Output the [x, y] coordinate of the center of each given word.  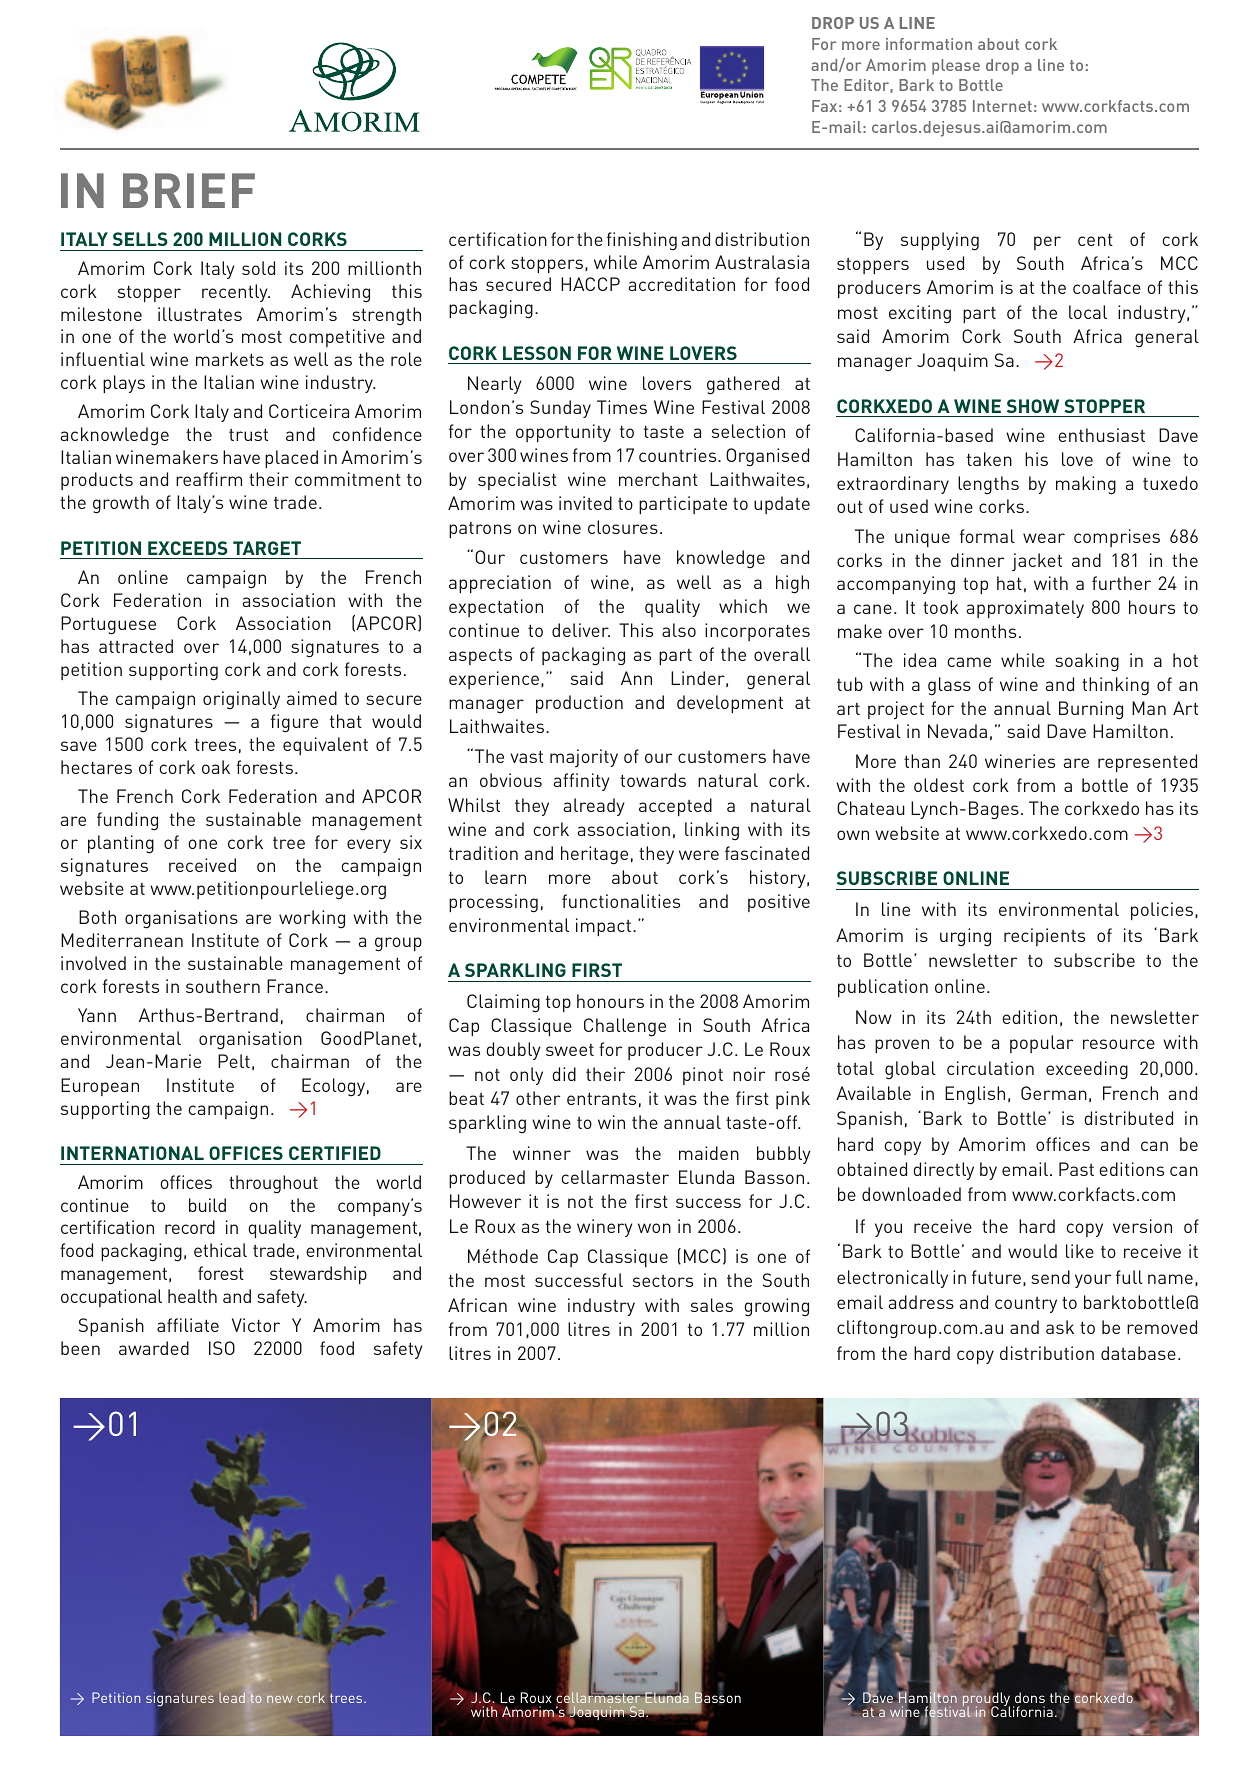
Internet [1002, 106]
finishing [642, 241]
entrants [601, 1098]
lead [233, 1696]
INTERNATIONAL [132, 1153]
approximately [1025, 609]
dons [1030, 1697]
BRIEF [189, 190]
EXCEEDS [188, 548]
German [1054, 1093]
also [679, 630]
